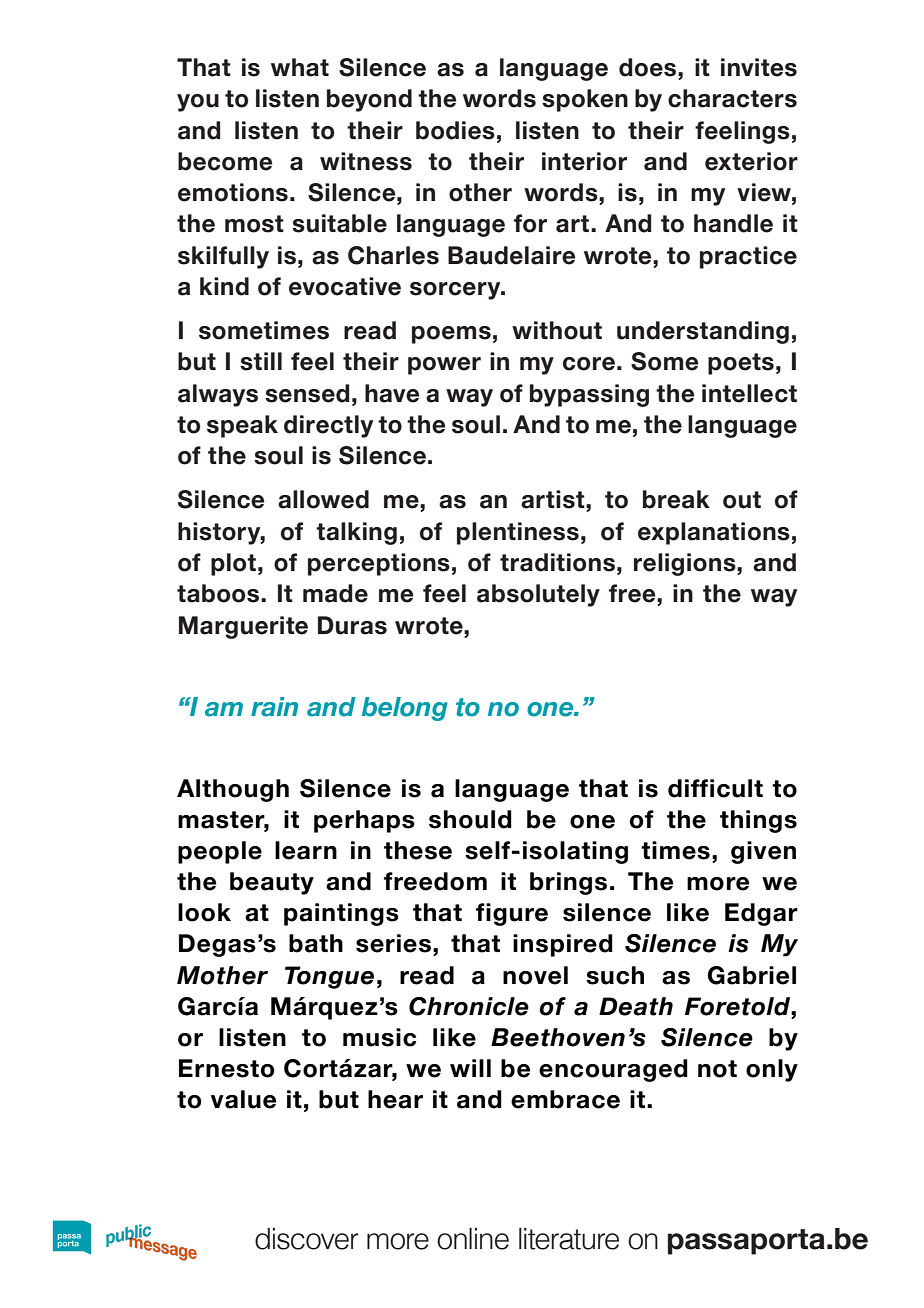 Image resolution: width=924 pixels, height=1308 pixels. What do you see at coordinates (538, 595) in the page?
I see `absolutely` at bounding box center [538, 595].
